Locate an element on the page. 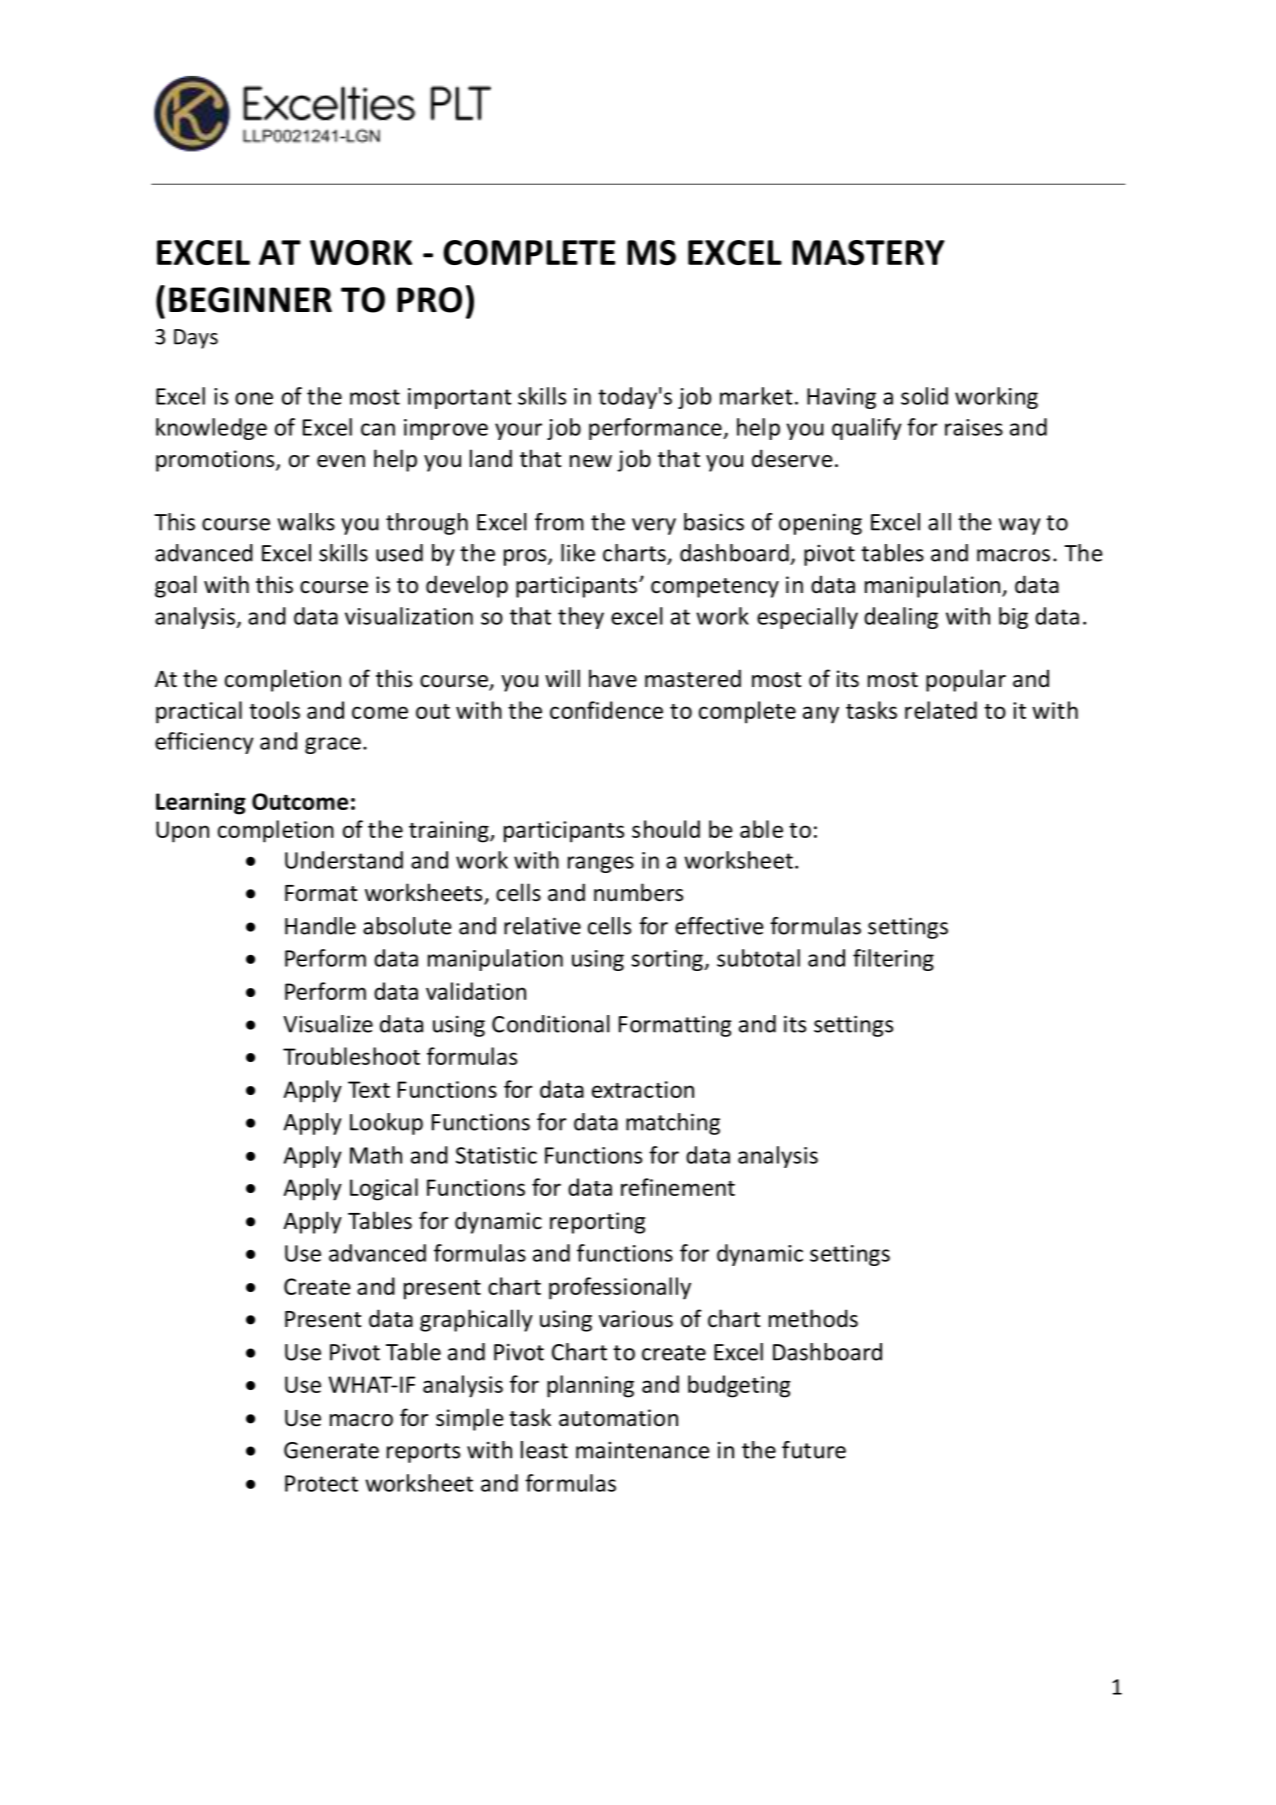 The height and width of the page is (1805, 1276). extraction is located at coordinates (643, 1089).
